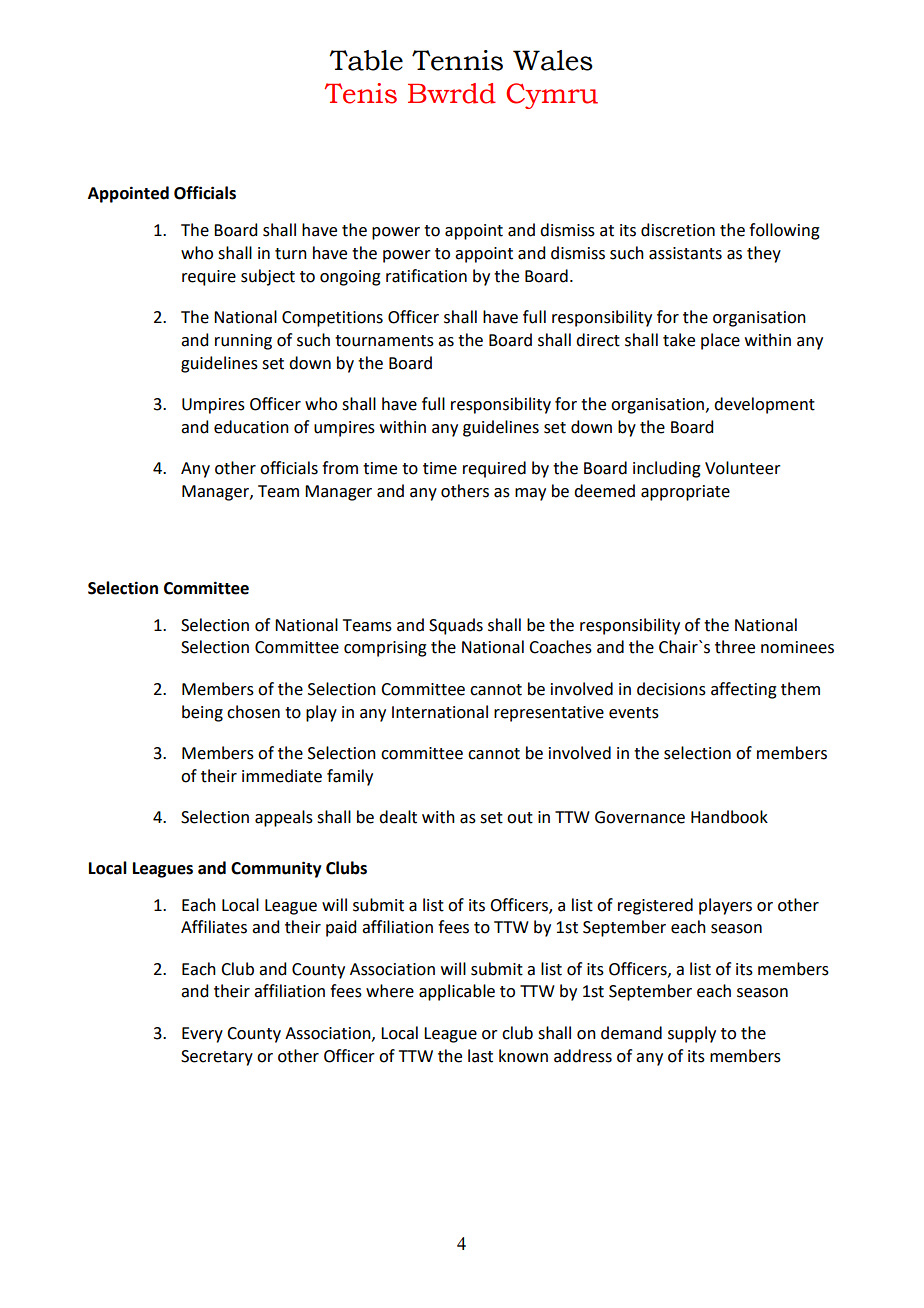 The height and width of the screenshot is (1308, 924). I want to click on Secretary, so click(217, 1058).
